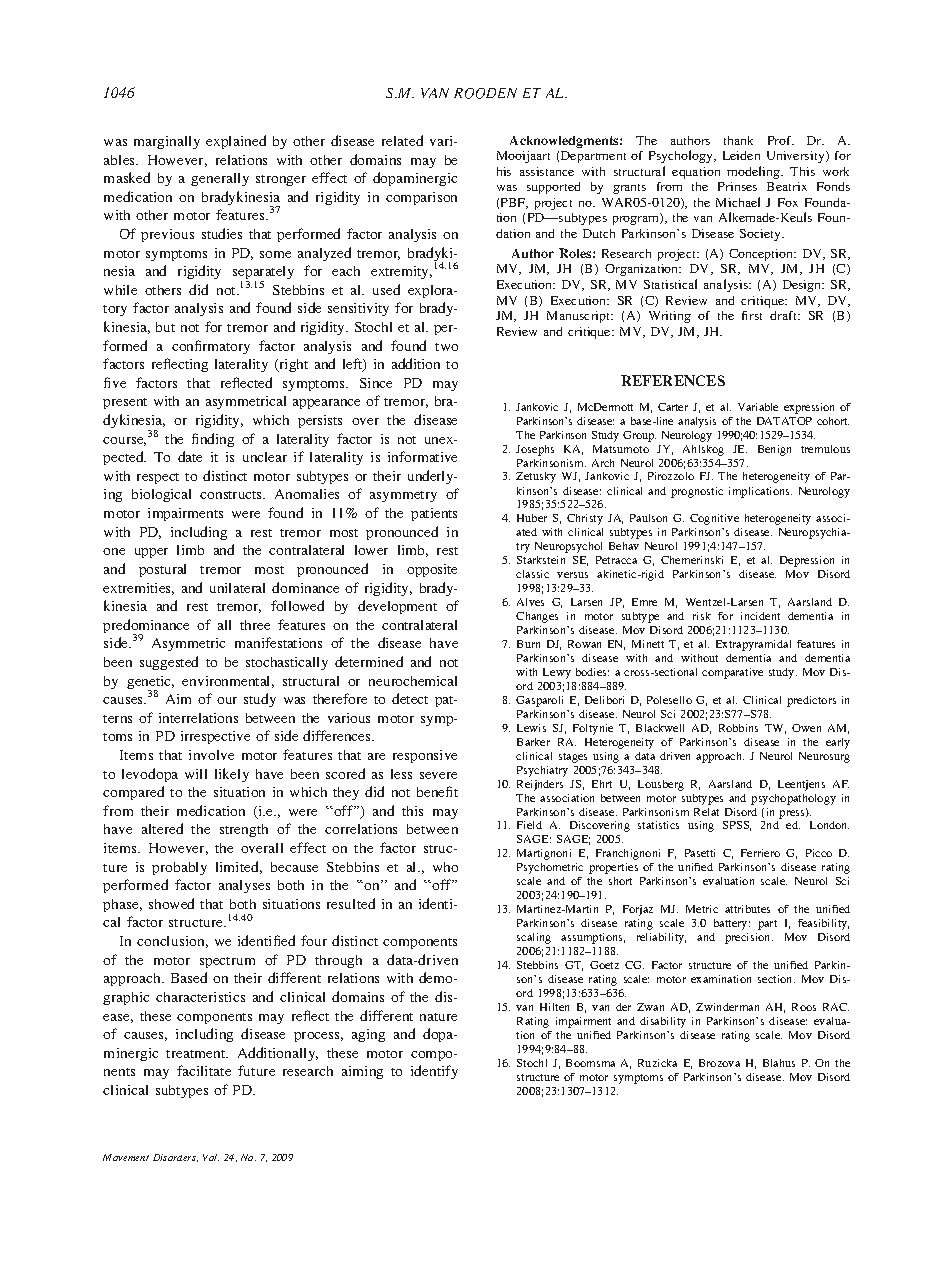 The width and height of the screenshot is (952, 1261). What do you see at coordinates (534, 938) in the screenshot?
I see `scaling` at bounding box center [534, 938].
